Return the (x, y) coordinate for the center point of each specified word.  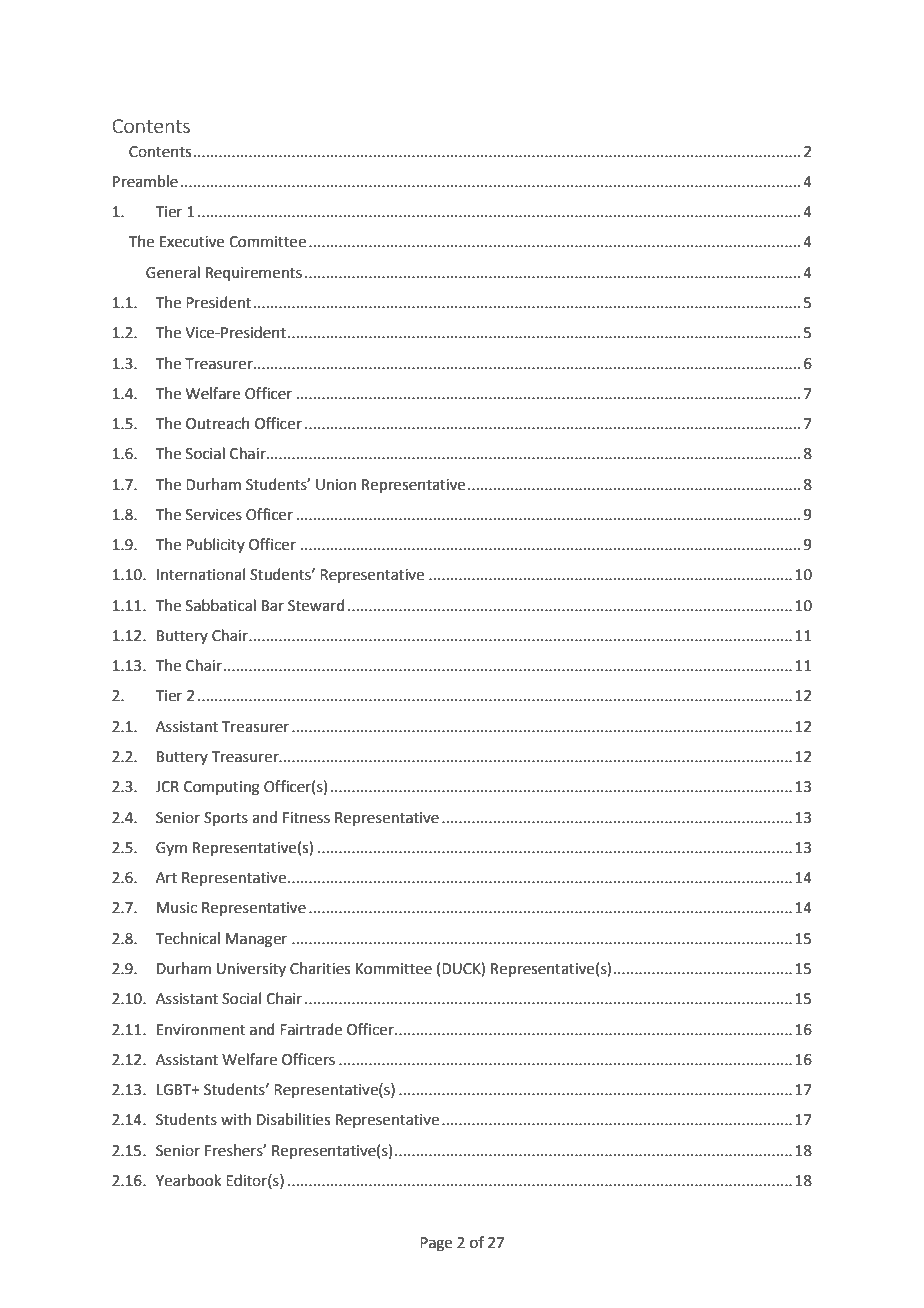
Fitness (306, 818)
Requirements (254, 274)
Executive (192, 242)
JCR (167, 787)
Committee (267, 242)
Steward (316, 605)
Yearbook (188, 1180)
